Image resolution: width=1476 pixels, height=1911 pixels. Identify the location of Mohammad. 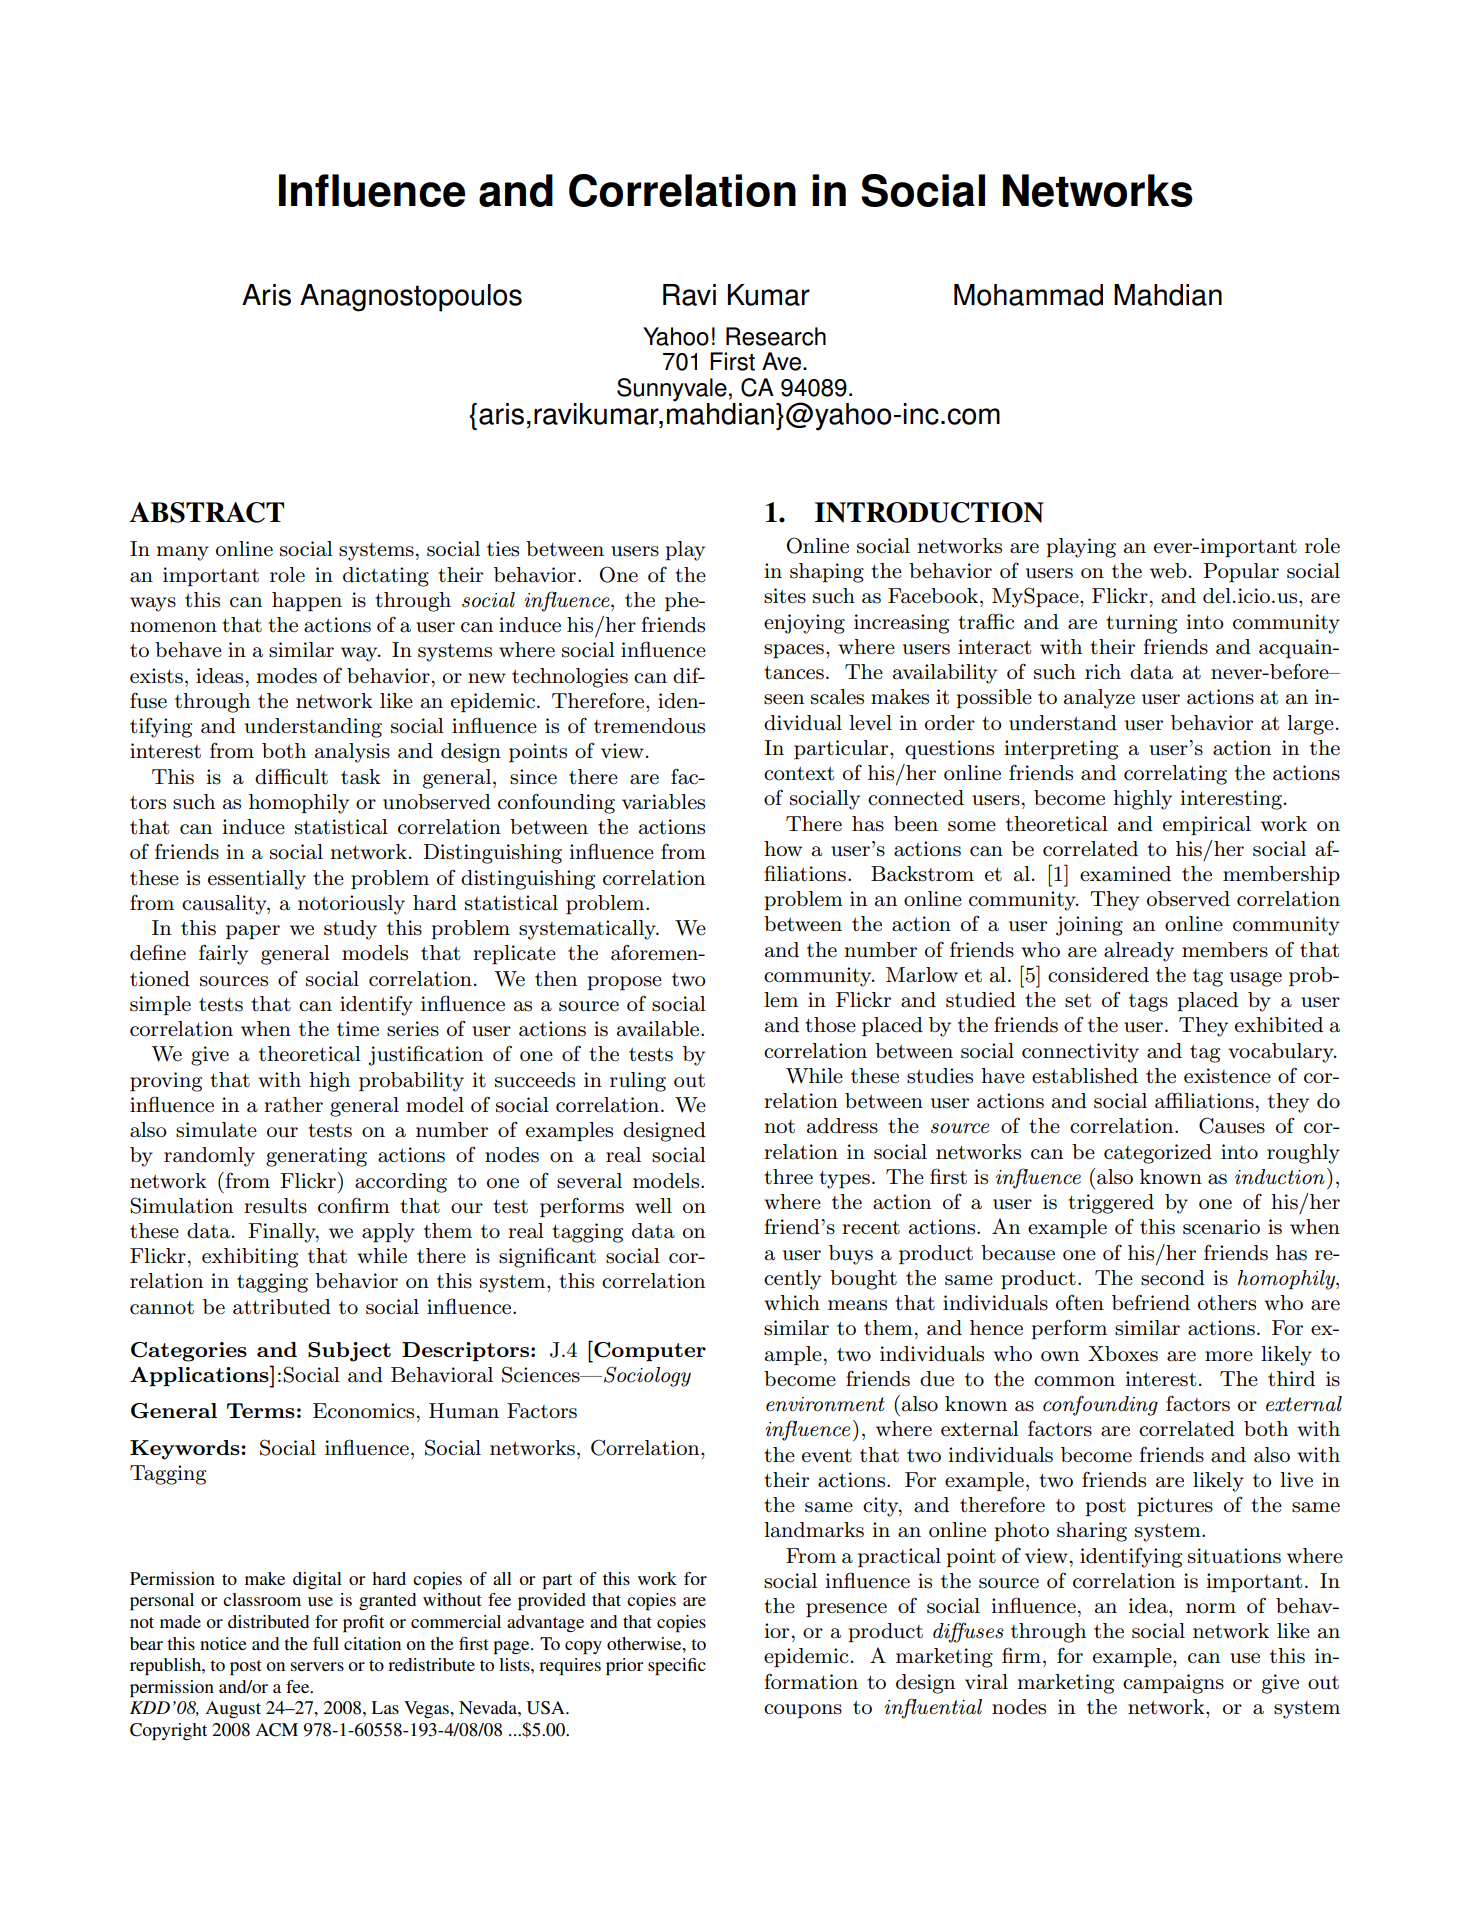
(1028, 295).
